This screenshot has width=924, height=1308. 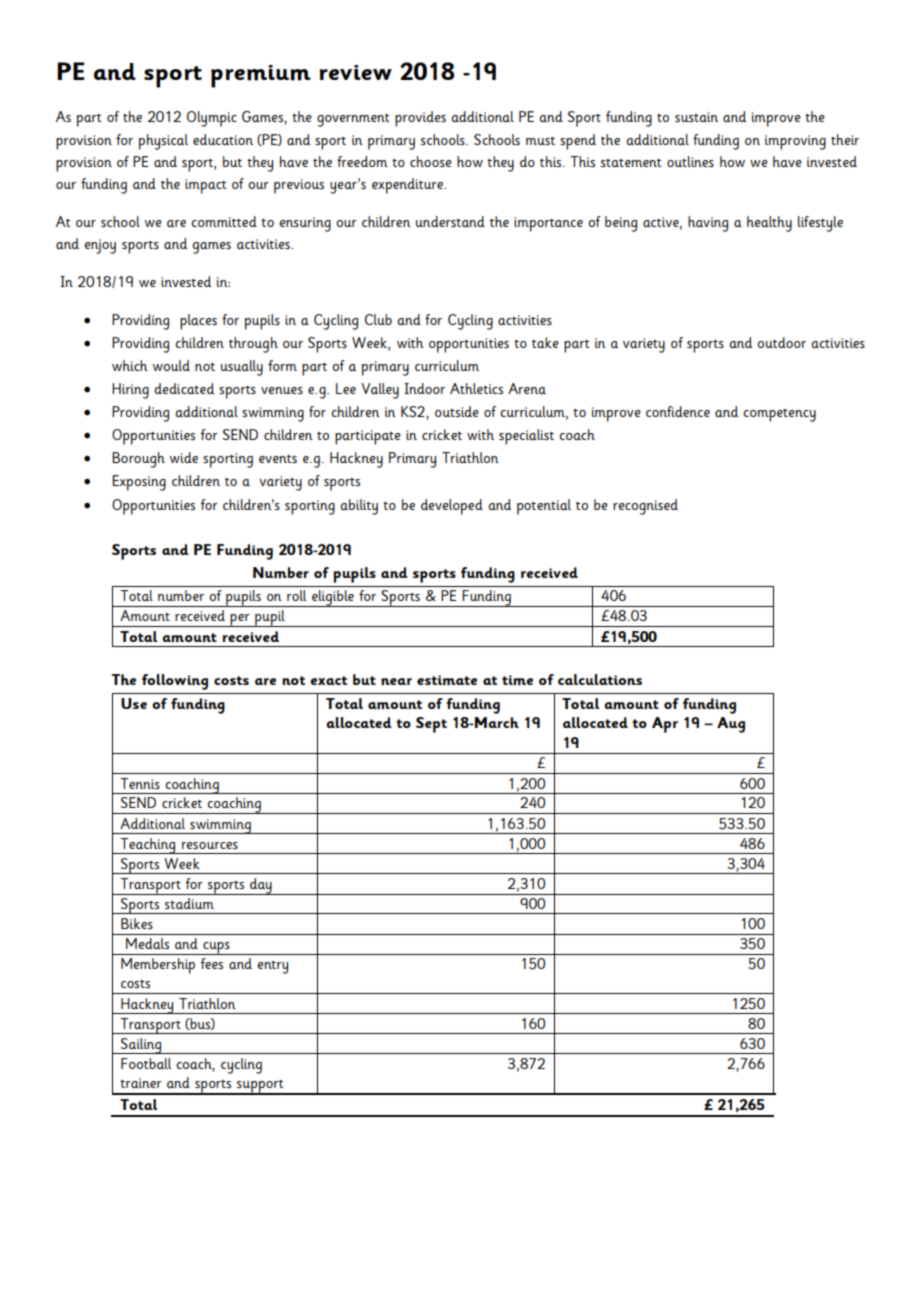 What do you see at coordinates (665, 725) in the screenshot?
I see `Apr` at bounding box center [665, 725].
